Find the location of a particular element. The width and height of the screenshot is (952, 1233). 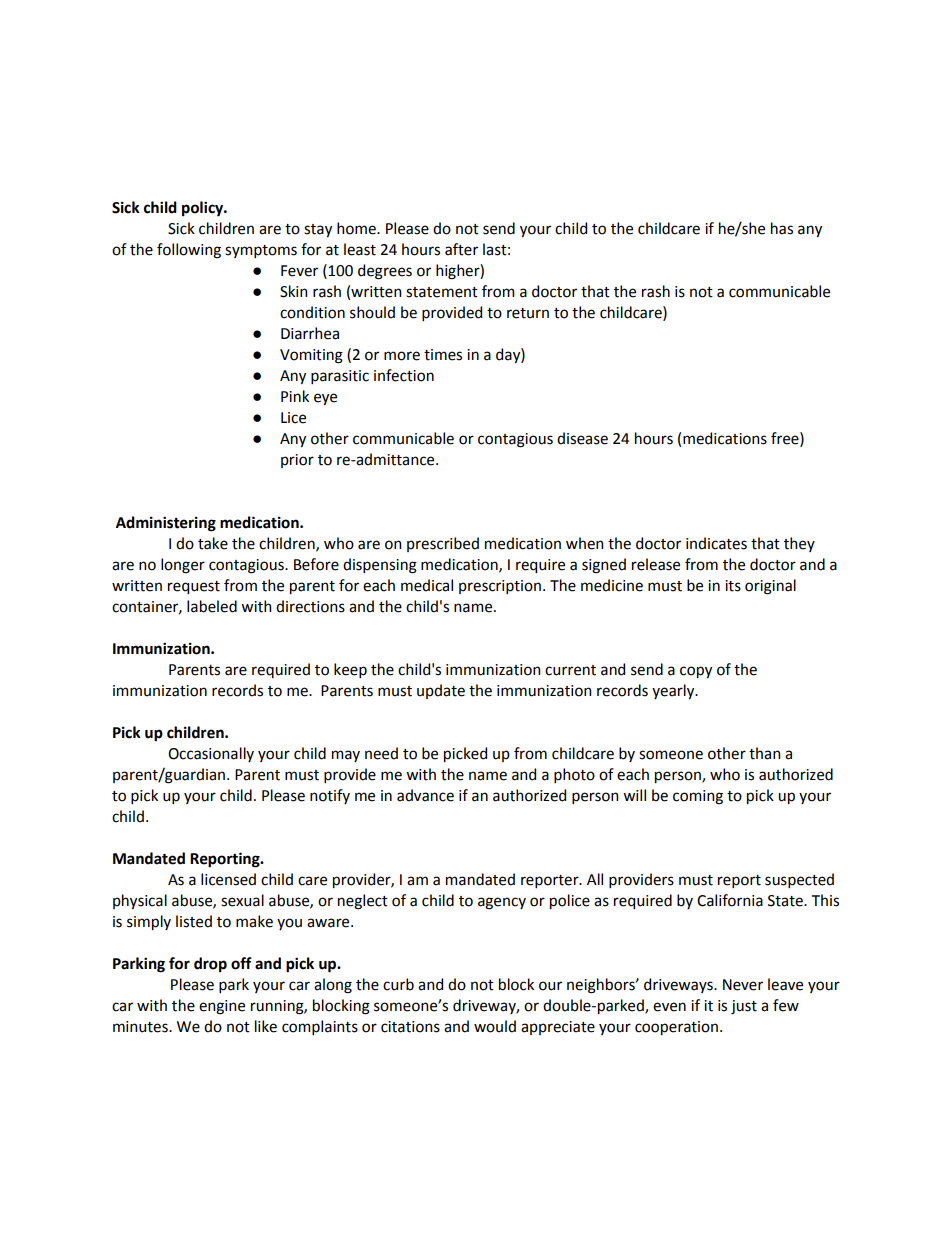

engine is located at coordinates (222, 1007).
